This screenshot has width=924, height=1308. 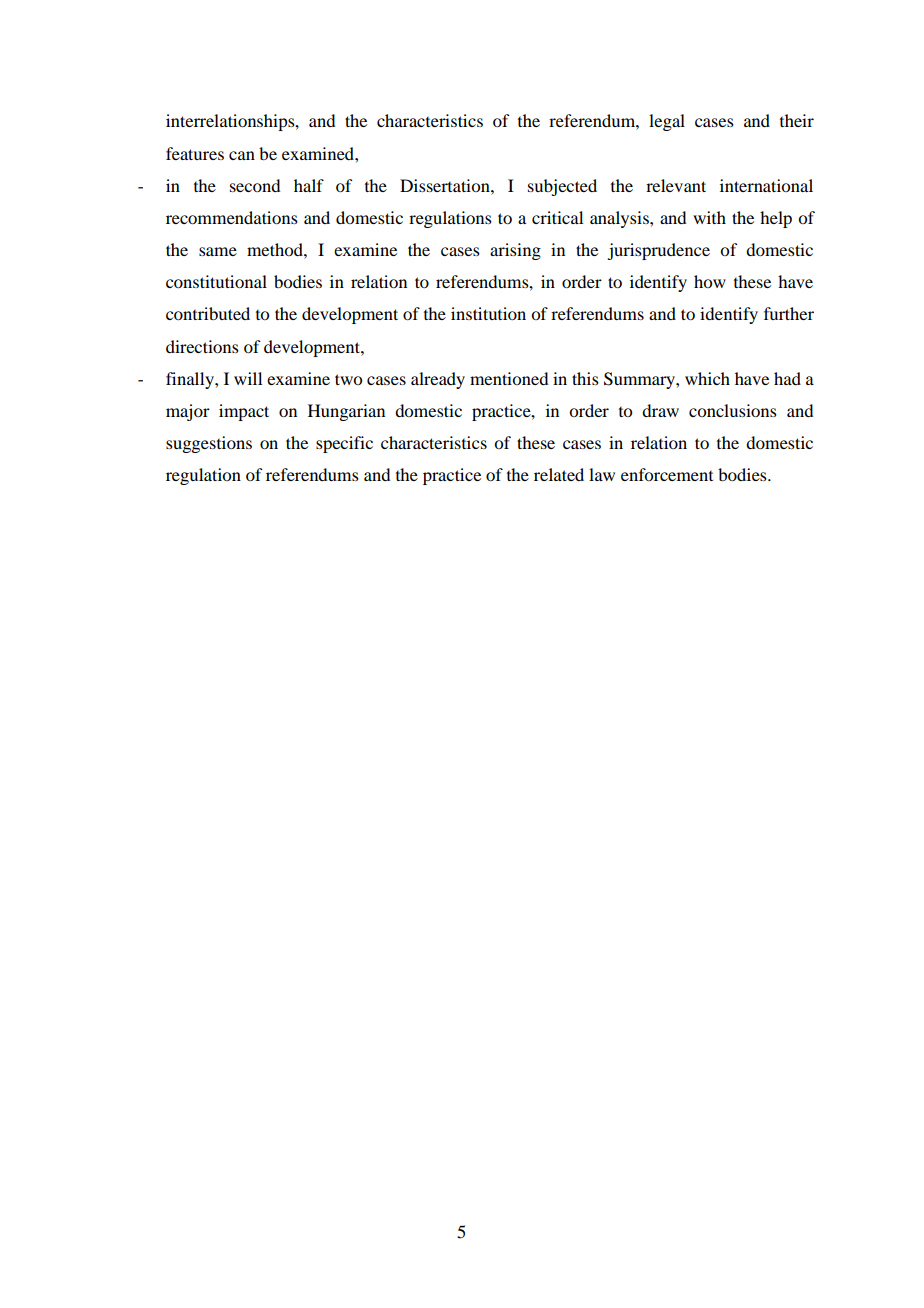 I want to click on their, so click(x=797, y=120).
